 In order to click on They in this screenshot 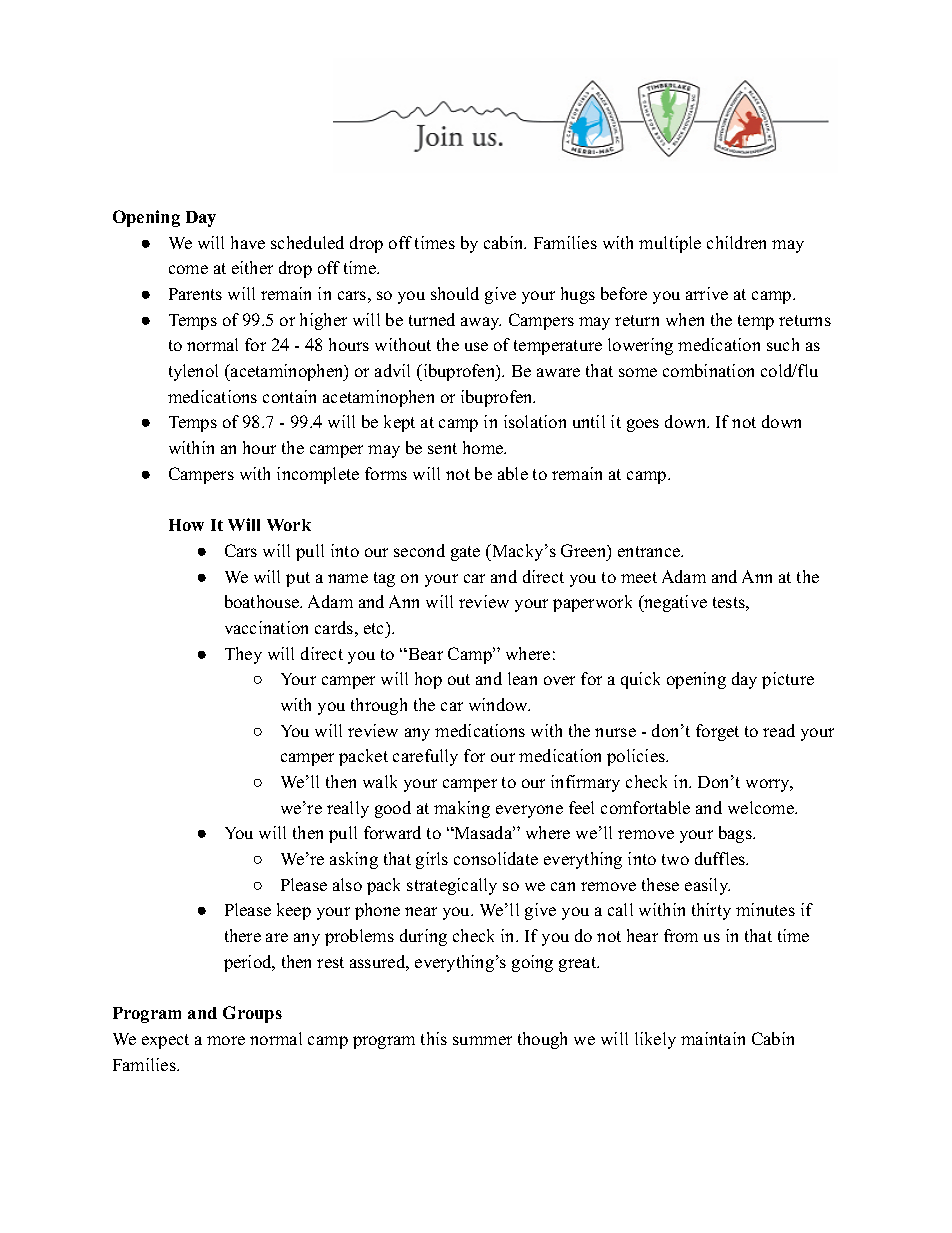, I will do `click(243, 655)`.
